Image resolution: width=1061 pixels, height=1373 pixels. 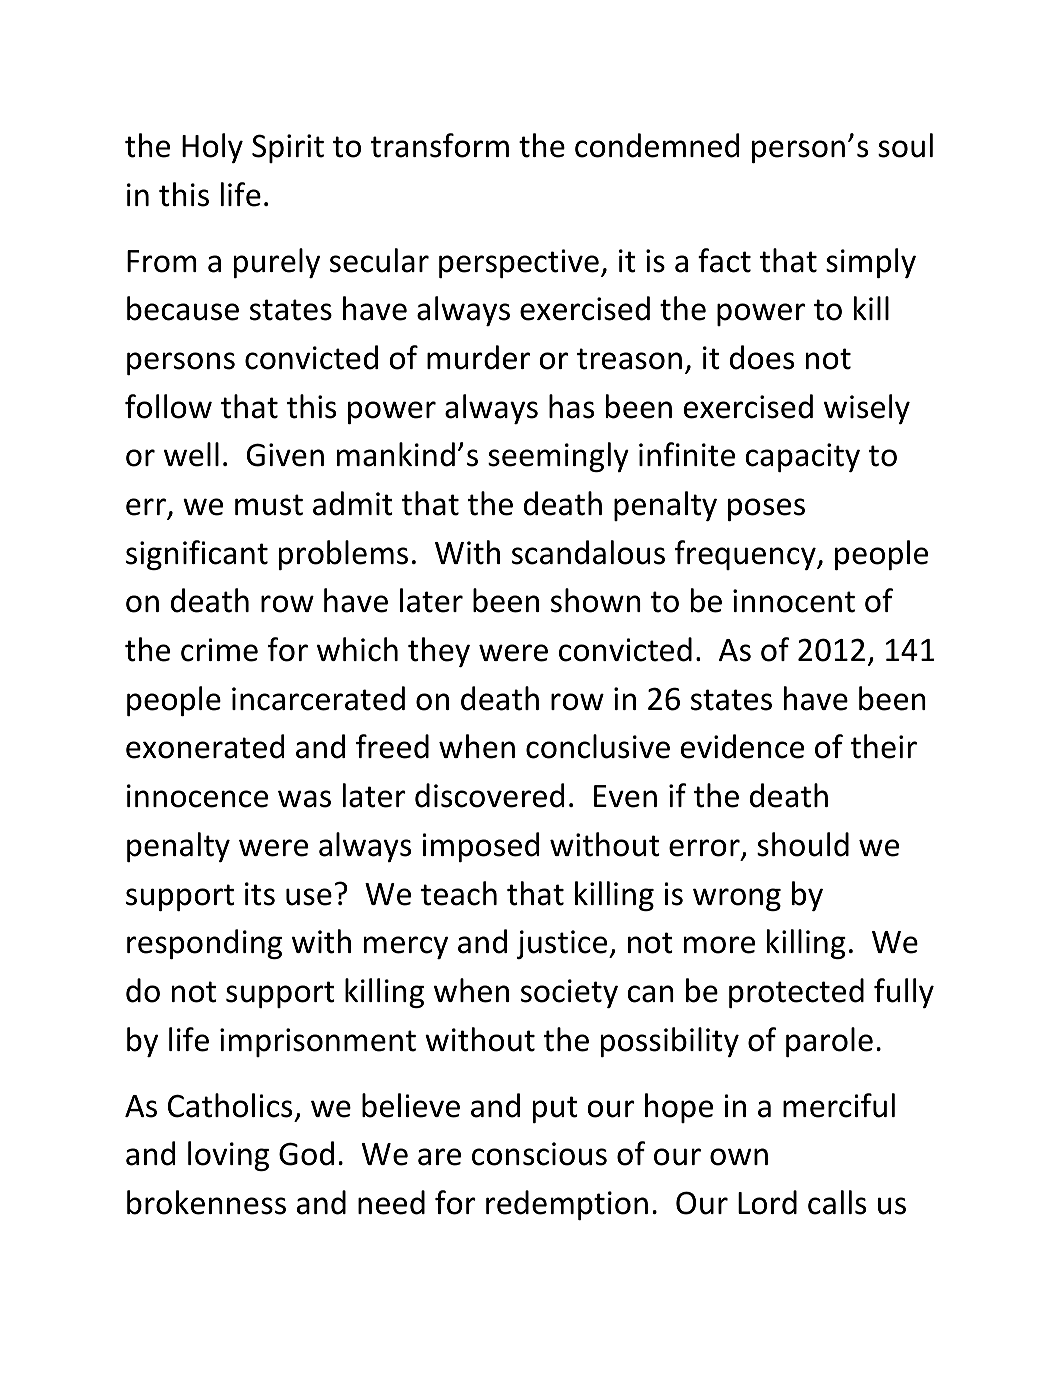 I want to click on capacity, so click(x=802, y=457).
